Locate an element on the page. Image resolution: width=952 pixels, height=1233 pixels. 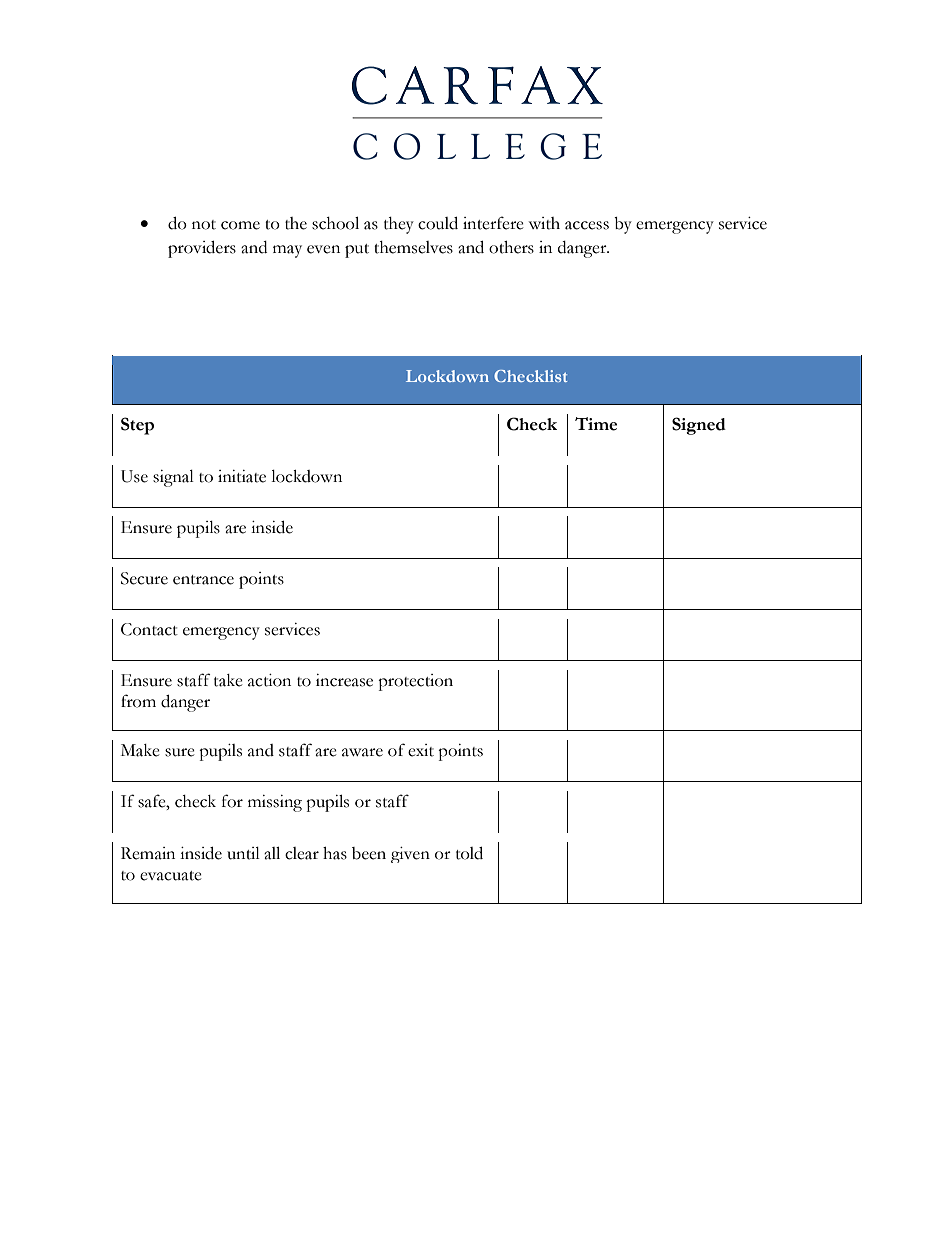
themselves is located at coordinates (413, 247).
